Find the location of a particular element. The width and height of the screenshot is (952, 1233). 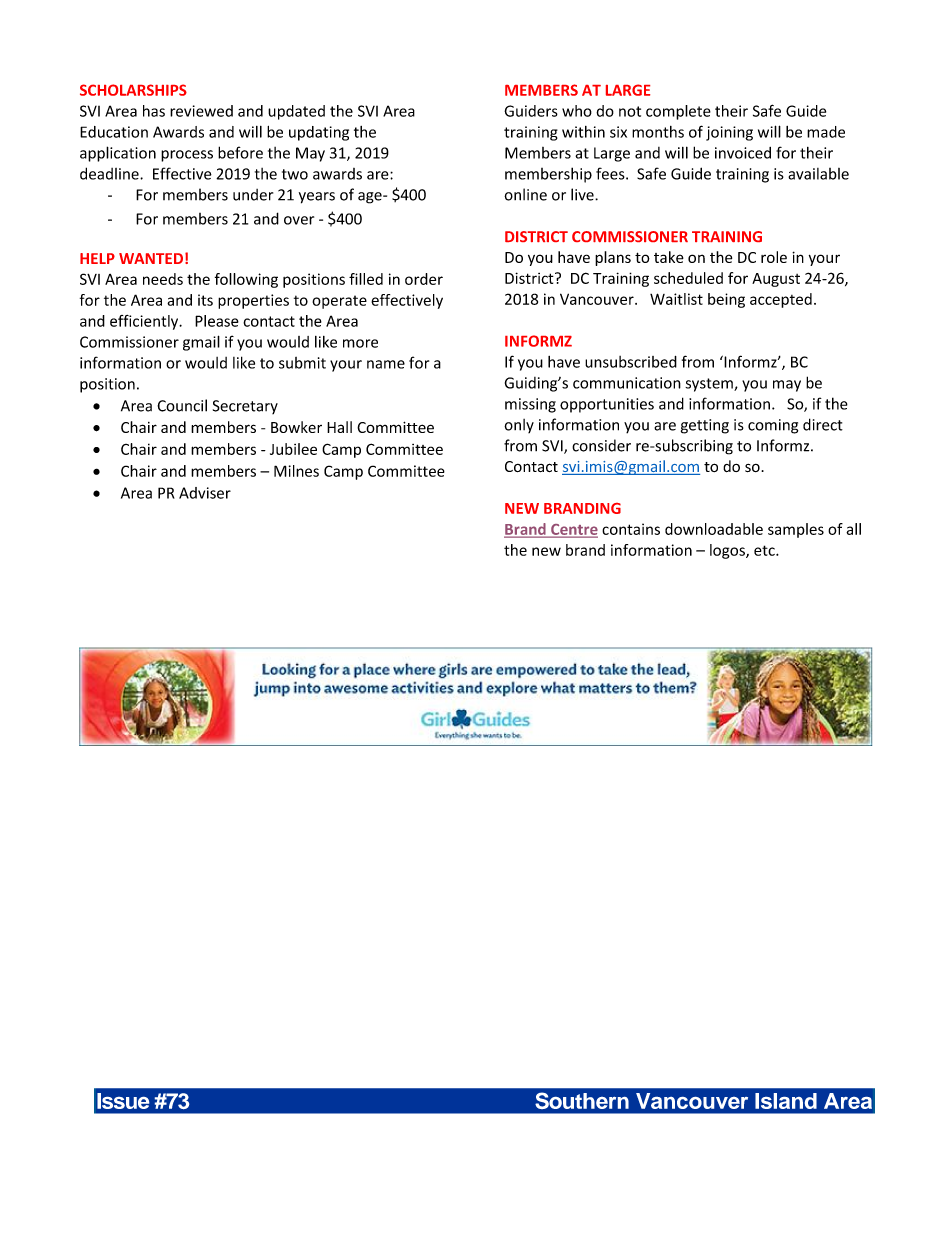

logos is located at coordinates (728, 551).
